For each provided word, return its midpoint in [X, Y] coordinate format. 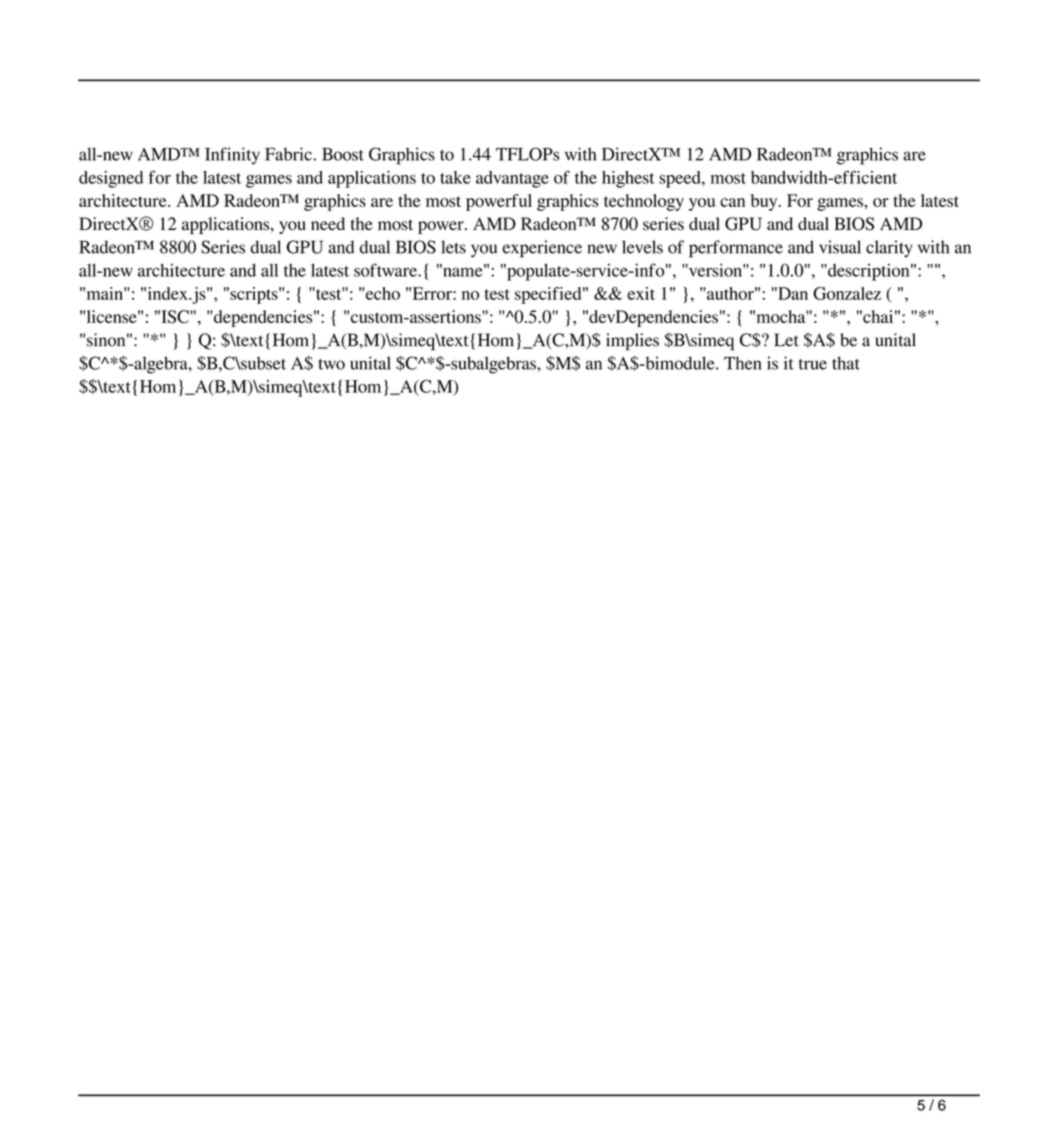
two [331, 364]
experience [542, 249]
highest [628, 179]
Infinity [232, 156]
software [386, 270]
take [455, 177]
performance [736, 249]
